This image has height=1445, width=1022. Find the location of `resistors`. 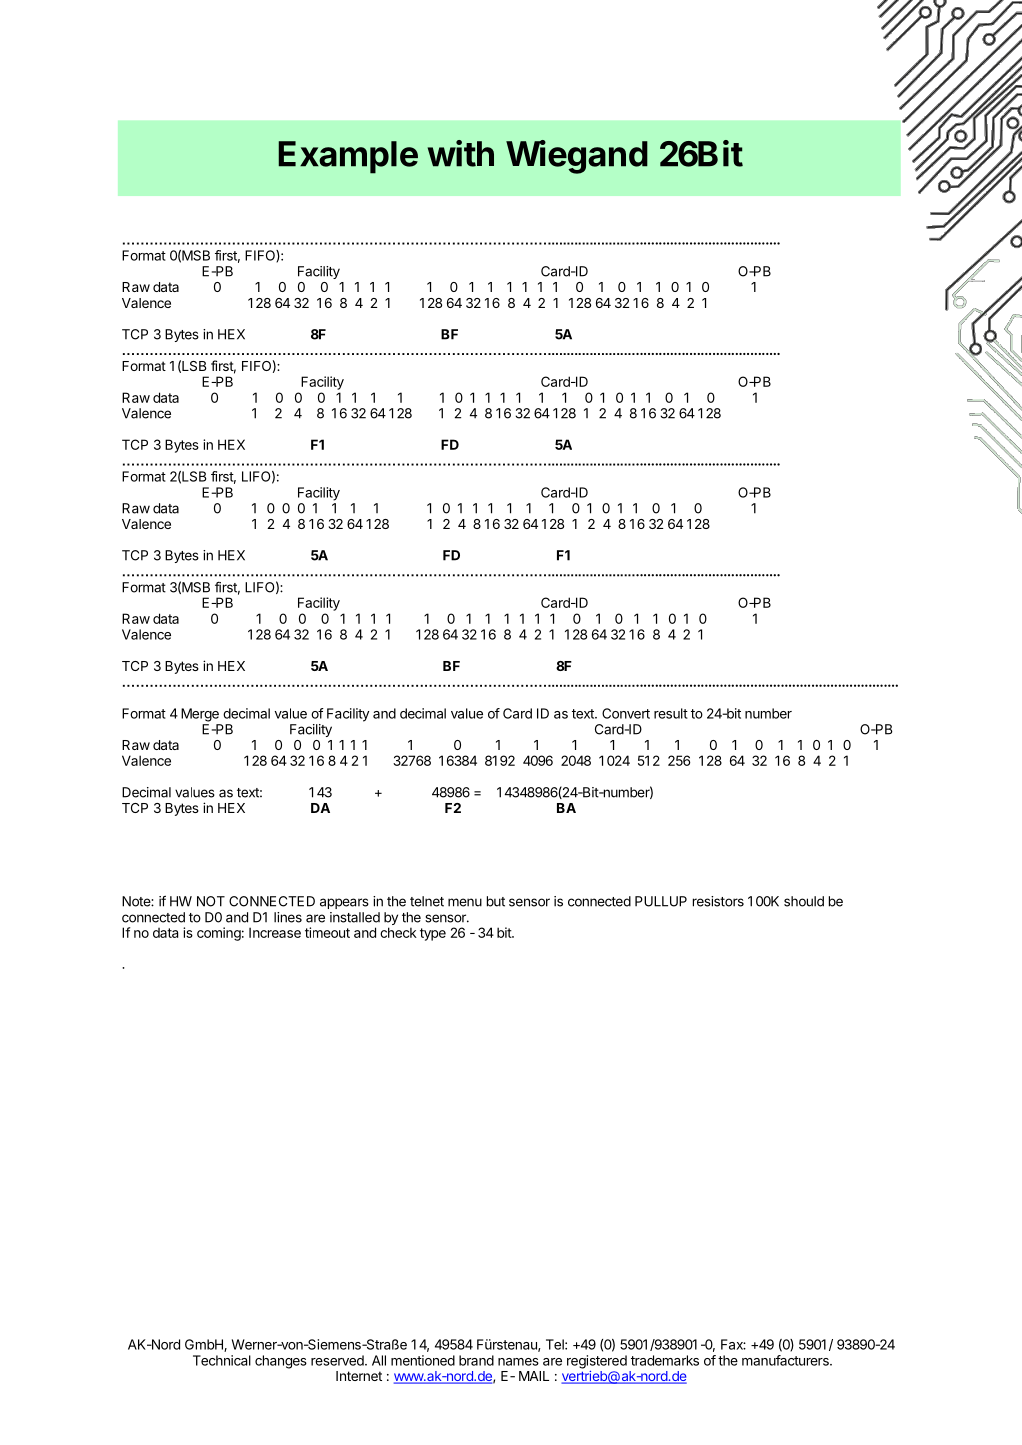

resistors is located at coordinates (718, 901).
